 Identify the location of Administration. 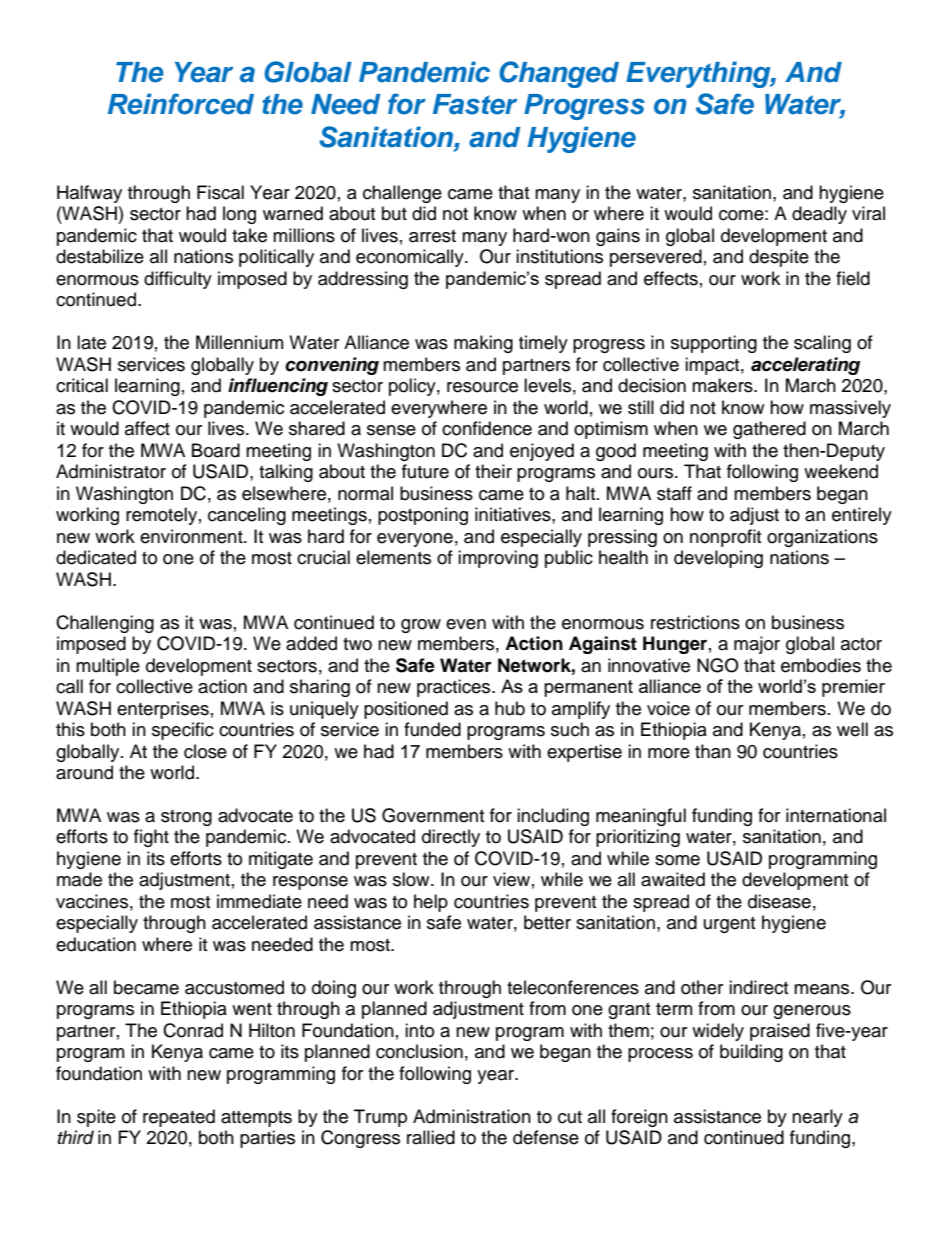
(472, 1116).
